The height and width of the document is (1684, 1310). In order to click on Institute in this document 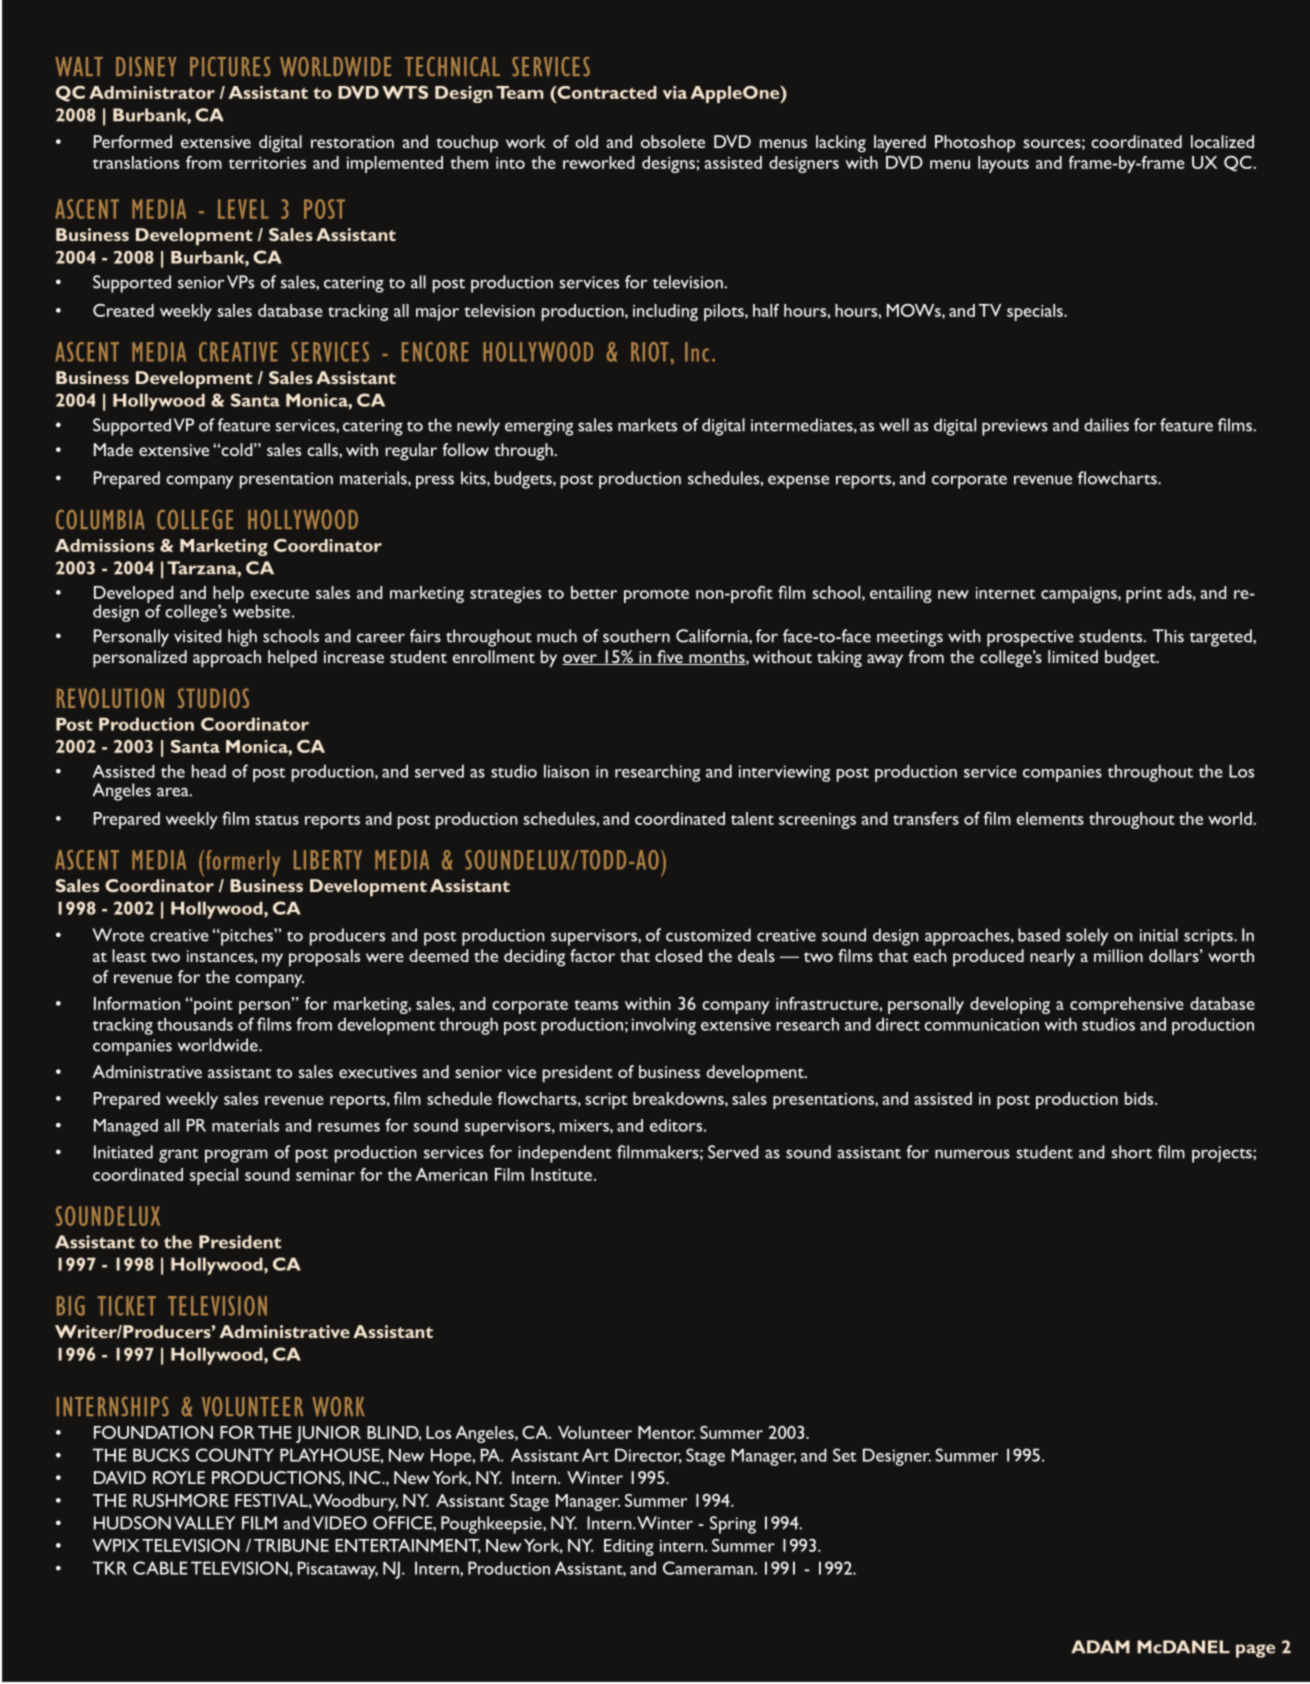, I will do `click(561, 1174)`.
